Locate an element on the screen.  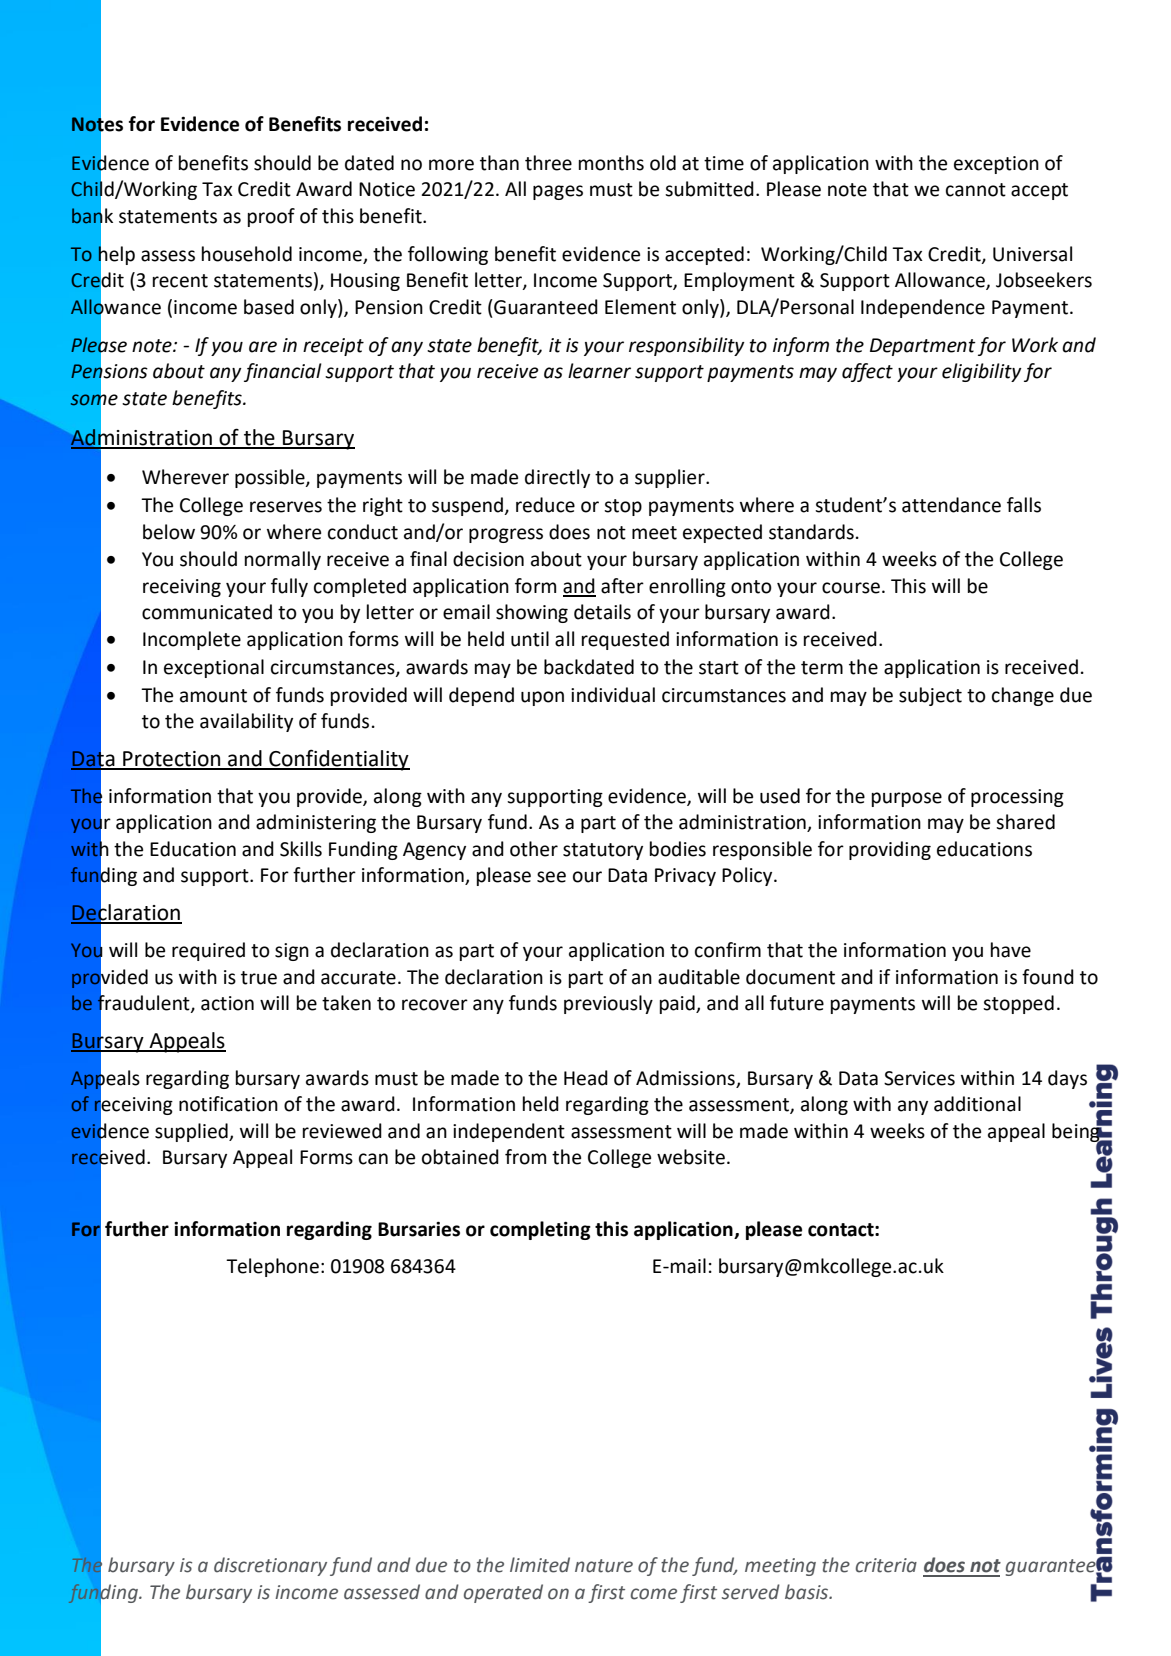
months is located at coordinates (611, 163).
